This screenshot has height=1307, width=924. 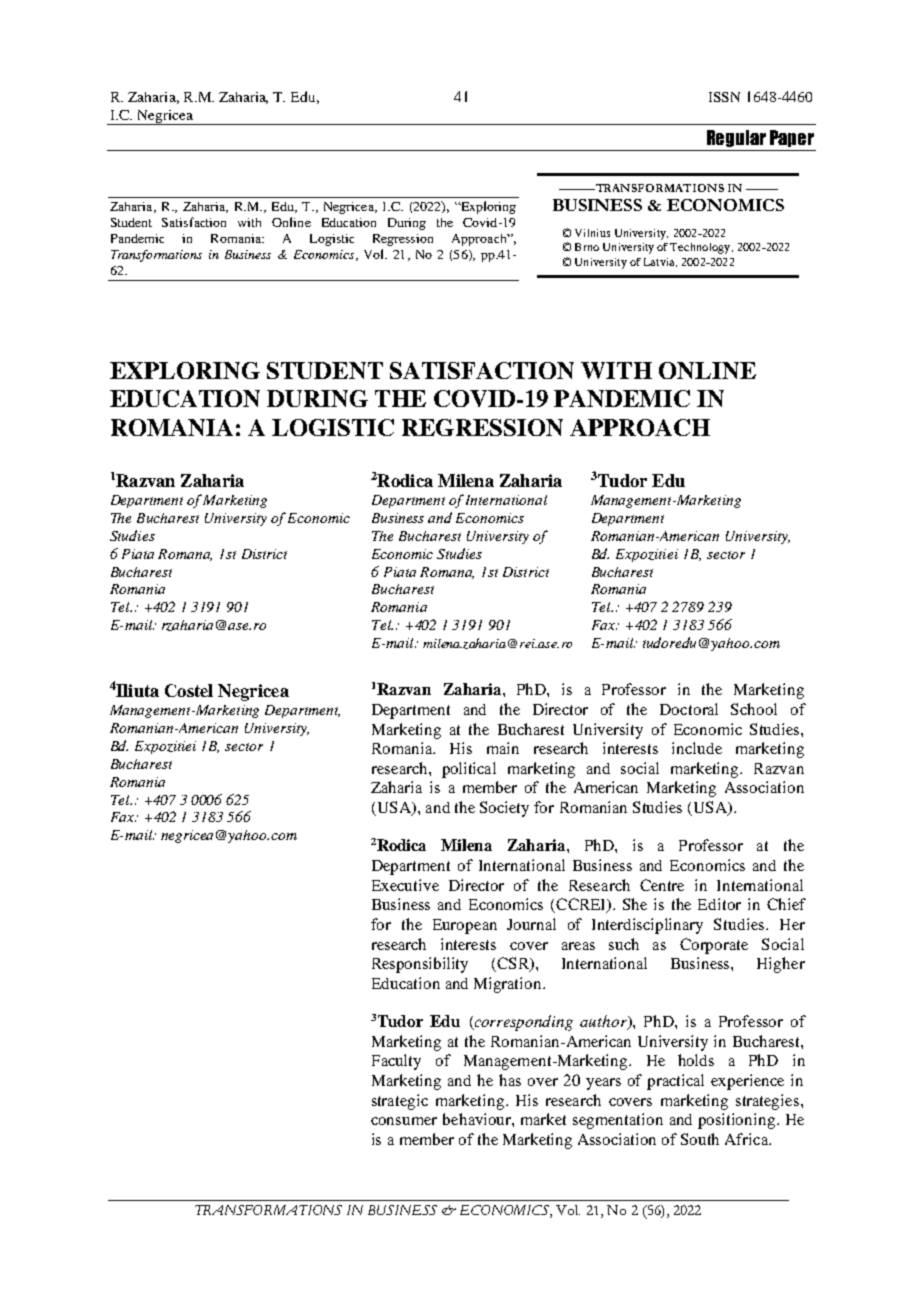 I want to click on Executive, so click(x=405, y=885).
